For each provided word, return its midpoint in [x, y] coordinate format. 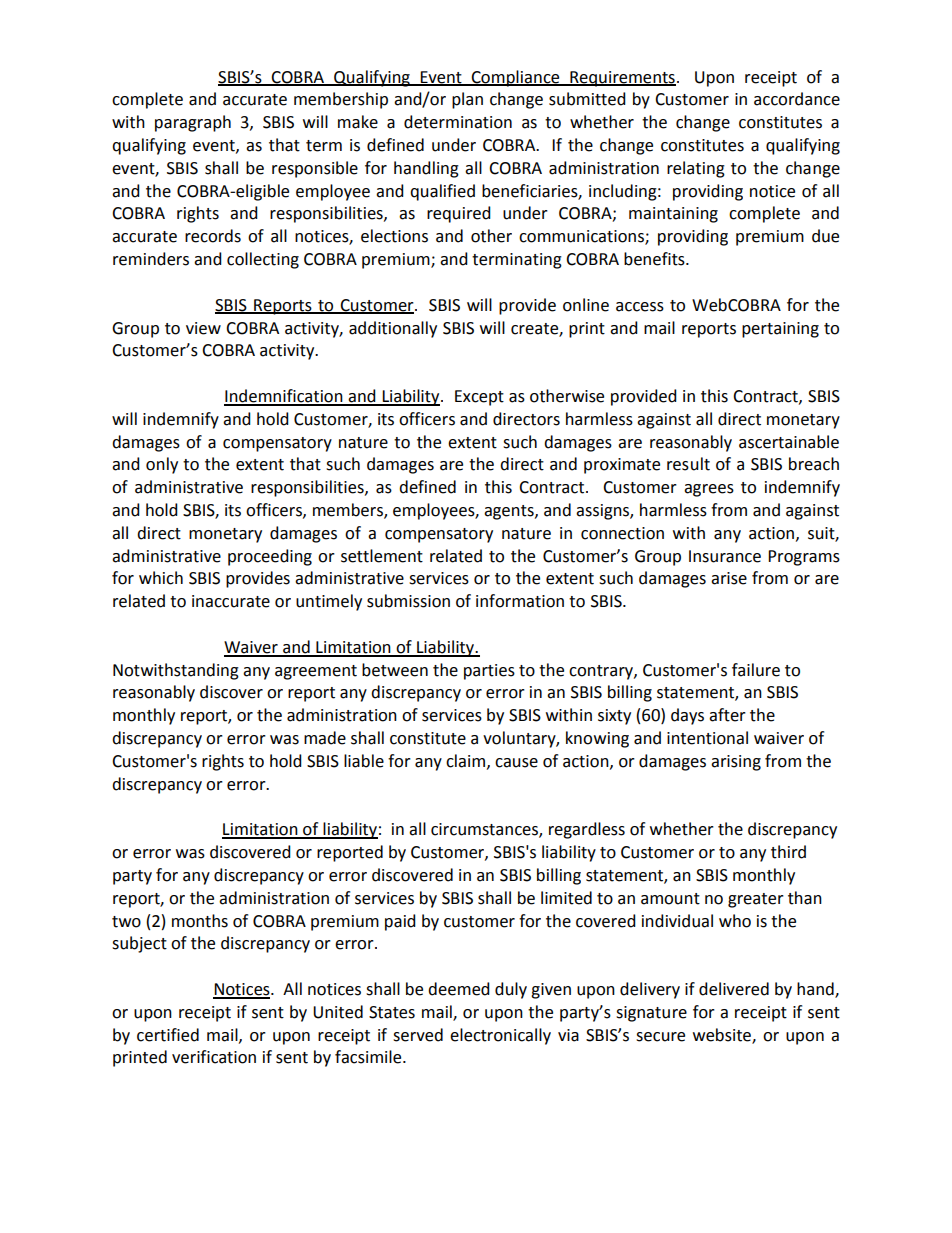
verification [214, 1057]
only [162, 465]
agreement [316, 672]
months [200, 921]
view [203, 328]
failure [756, 670]
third [788, 852]
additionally [393, 329]
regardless [587, 830]
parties [489, 672]
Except [479, 398]
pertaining [780, 330]
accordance [797, 99]
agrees [709, 490]
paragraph [193, 123]
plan [467, 100]
